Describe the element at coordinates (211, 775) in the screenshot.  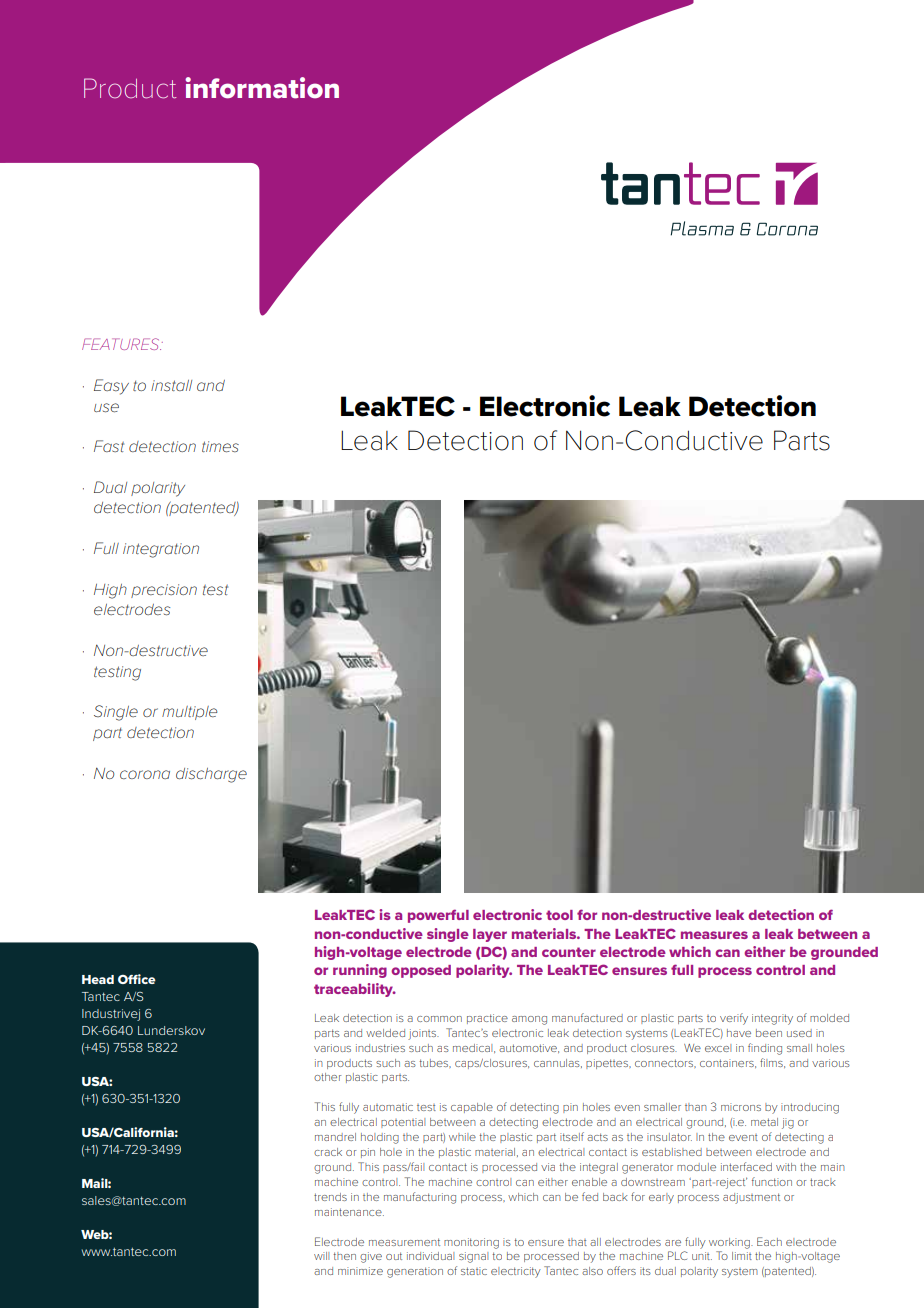
I see `discharge` at that location.
